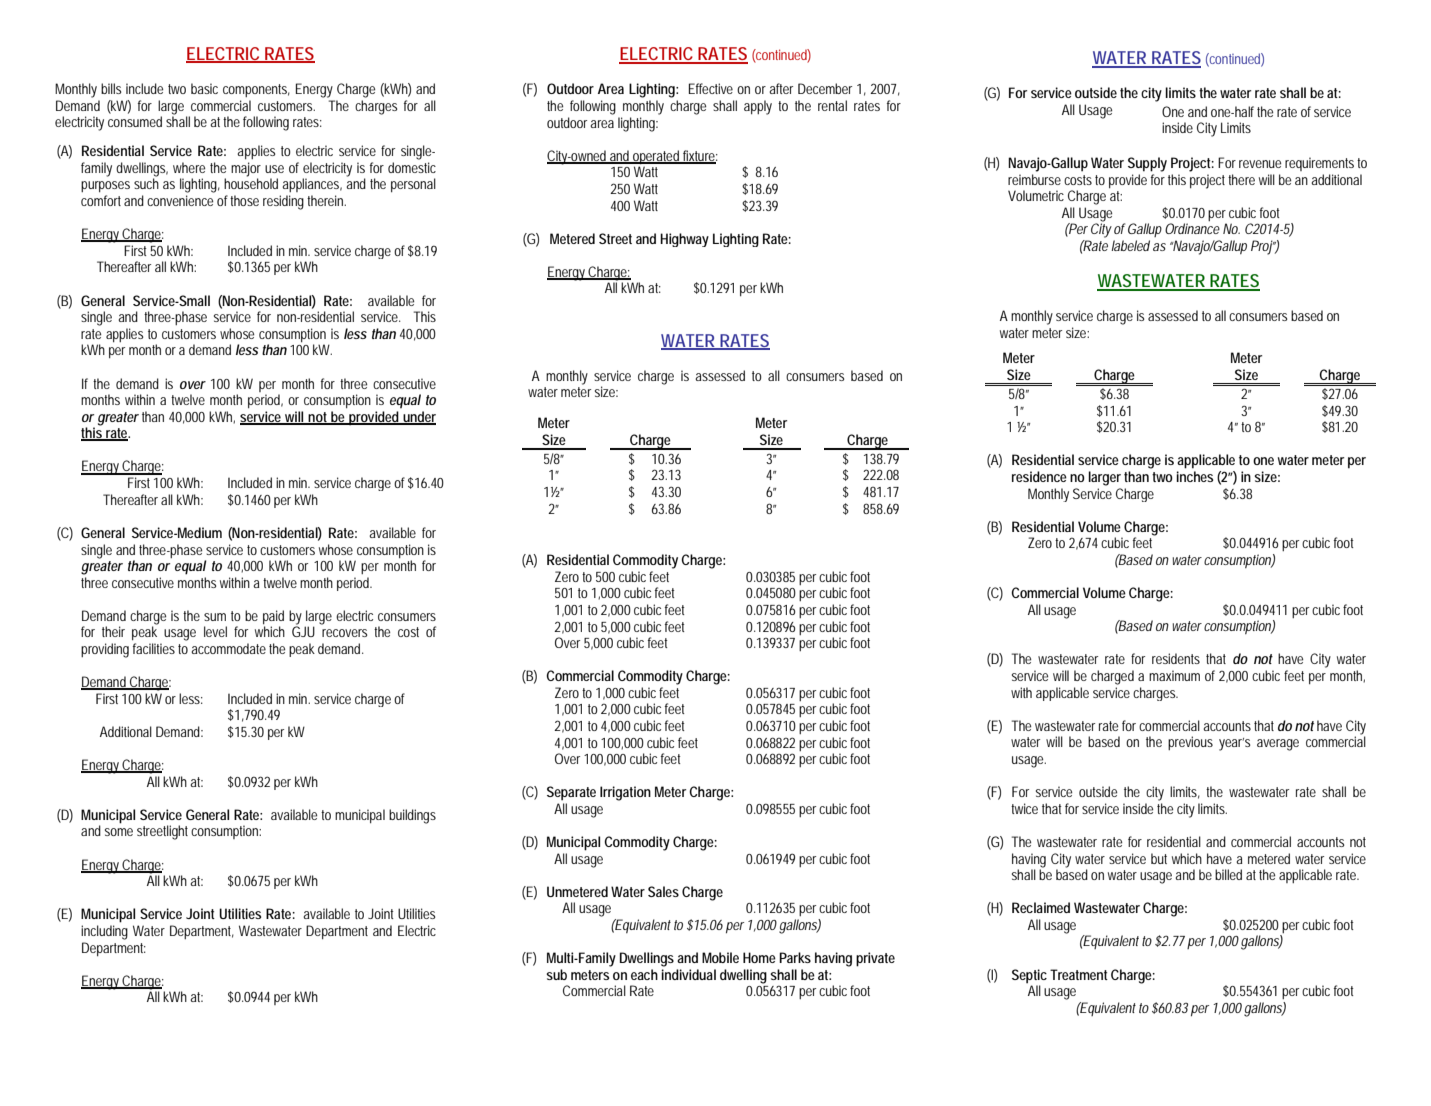 This screenshot has height=1106, width=1431. What do you see at coordinates (104, 932) in the screenshot?
I see `including` at bounding box center [104, 932].
